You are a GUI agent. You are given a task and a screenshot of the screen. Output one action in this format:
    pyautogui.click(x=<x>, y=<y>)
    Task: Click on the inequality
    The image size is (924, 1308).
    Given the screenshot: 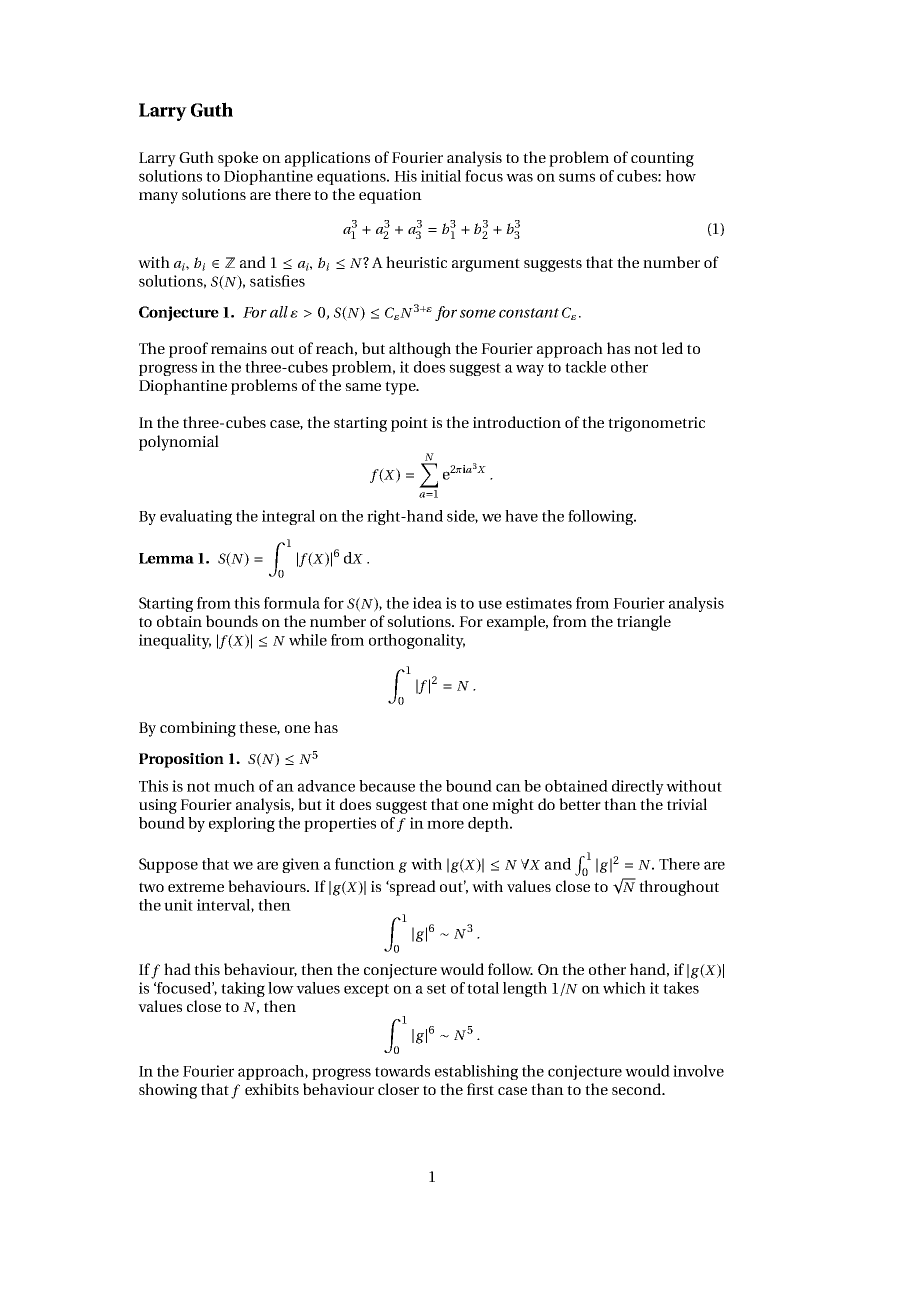 What is the action you would take?
    pyautogui.click(x=175, y=641)
